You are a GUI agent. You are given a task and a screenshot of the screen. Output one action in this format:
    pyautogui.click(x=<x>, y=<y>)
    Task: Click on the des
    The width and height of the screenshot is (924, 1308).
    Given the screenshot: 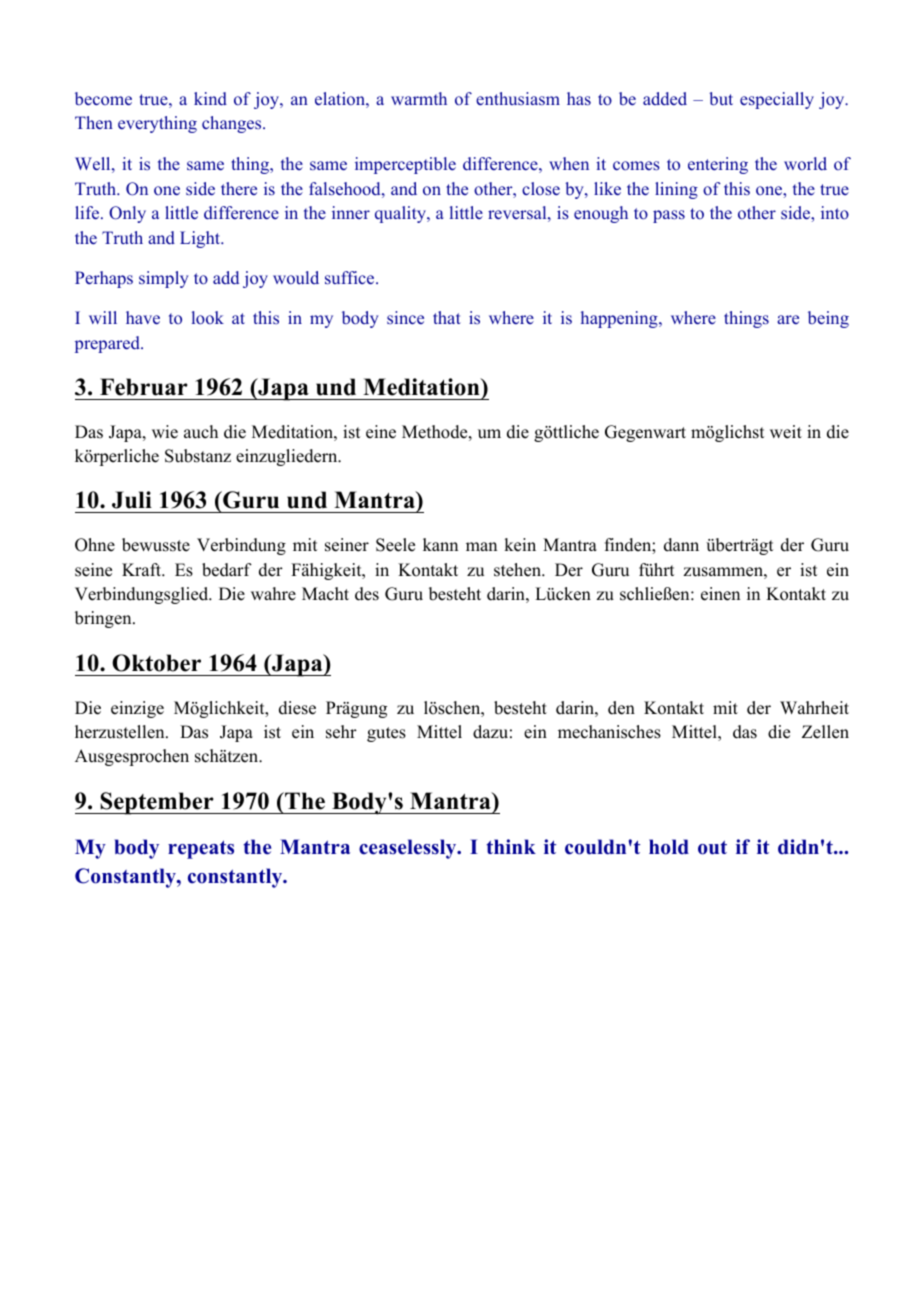 What is the action you would take?
    pyautogui.click(x=367, y=594)
